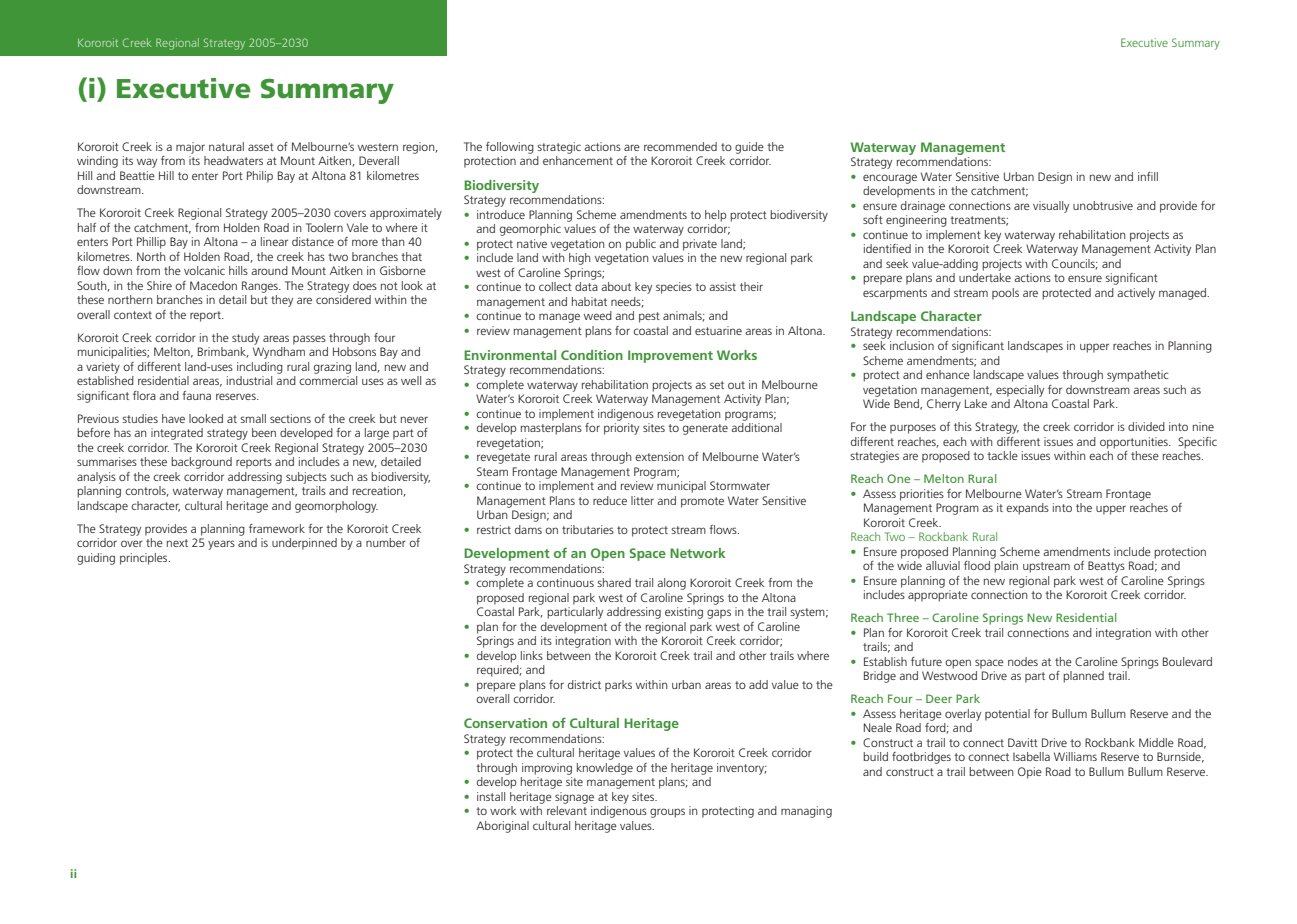  What do you see at coordinates (1027, 509) in the screenshot?
I see `expands` at bounding box center [1027, 509].
